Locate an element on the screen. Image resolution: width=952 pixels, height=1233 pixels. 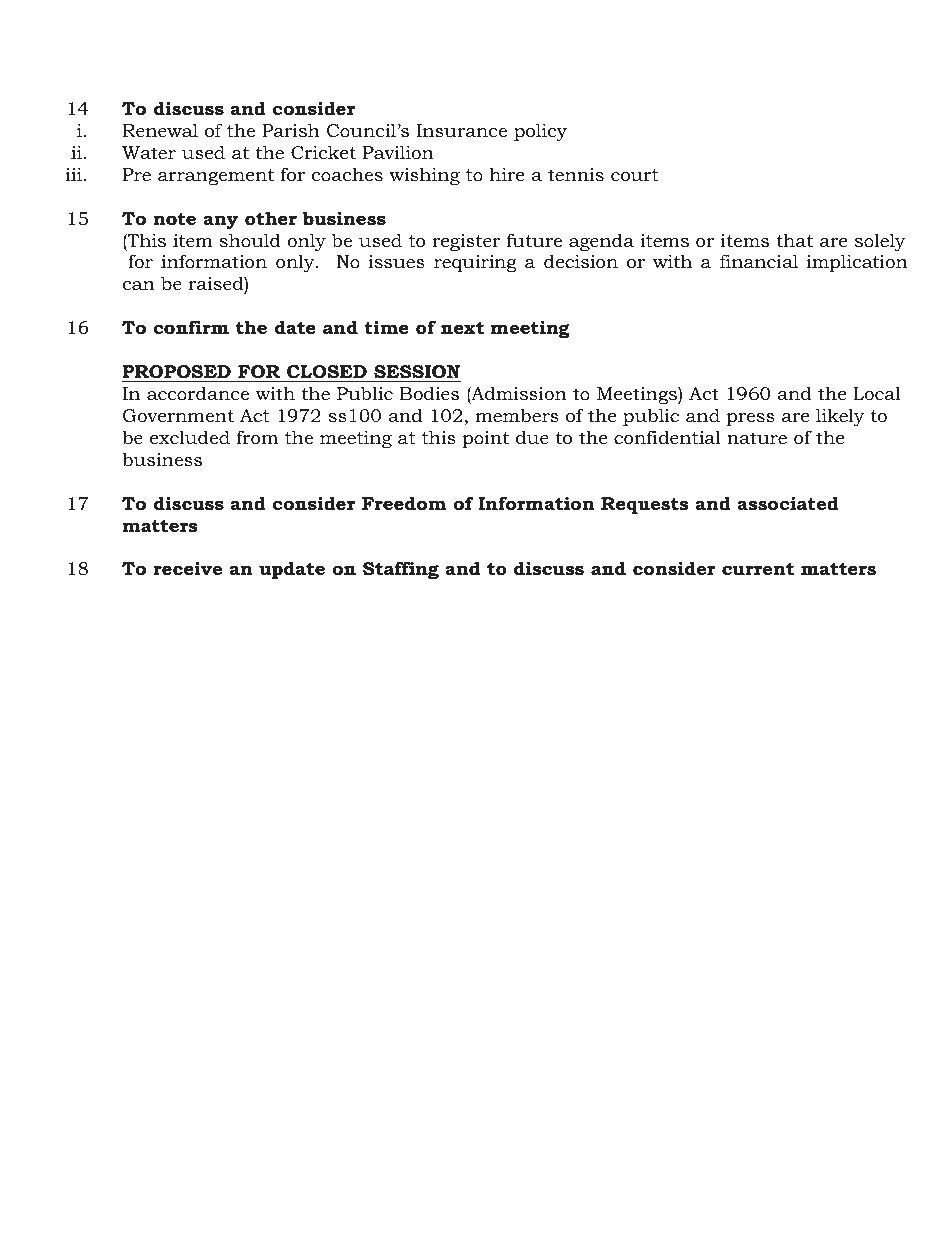
court is located at coordinates (634, 175).
